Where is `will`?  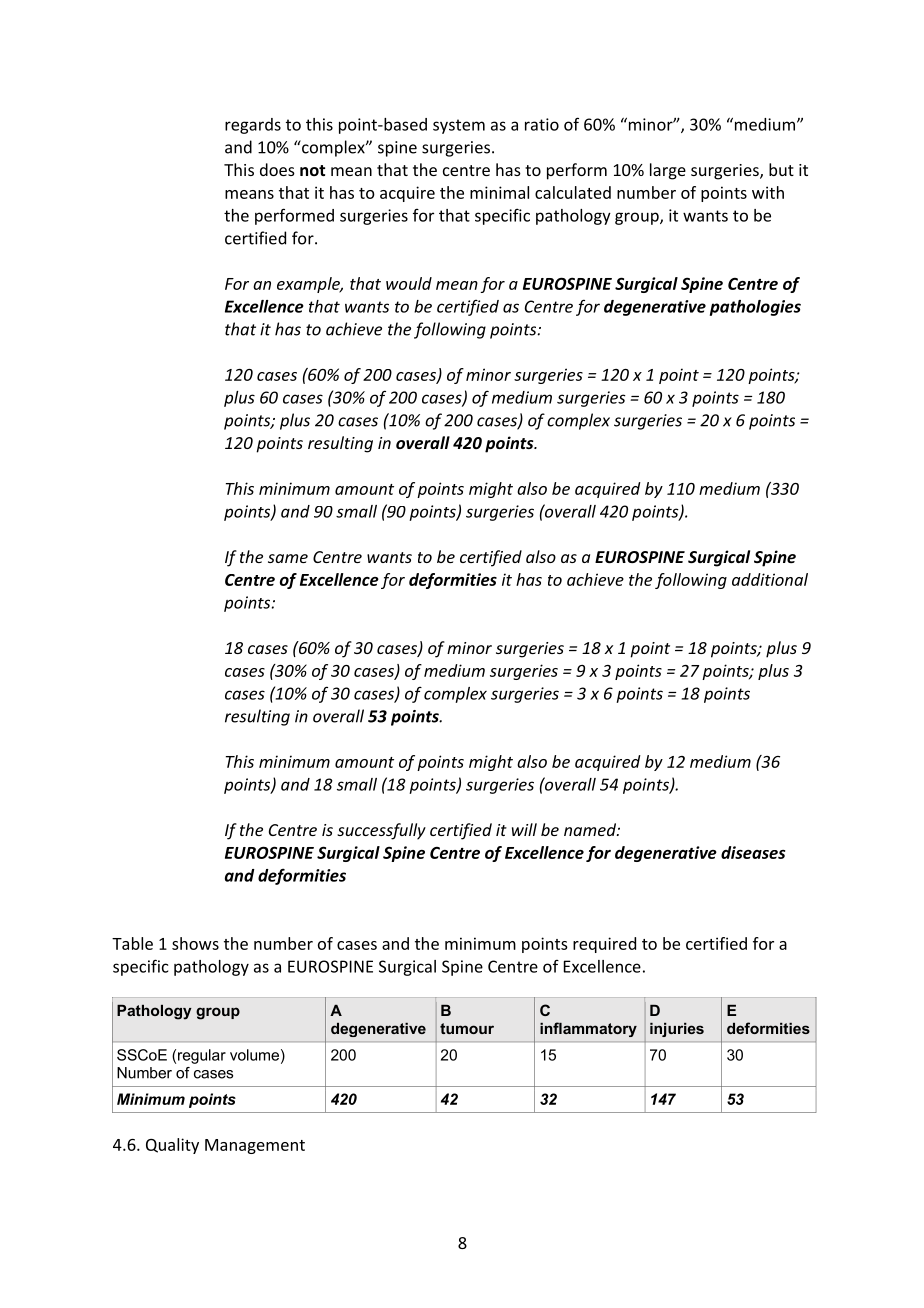
will is located at coordinates (524, 829).
